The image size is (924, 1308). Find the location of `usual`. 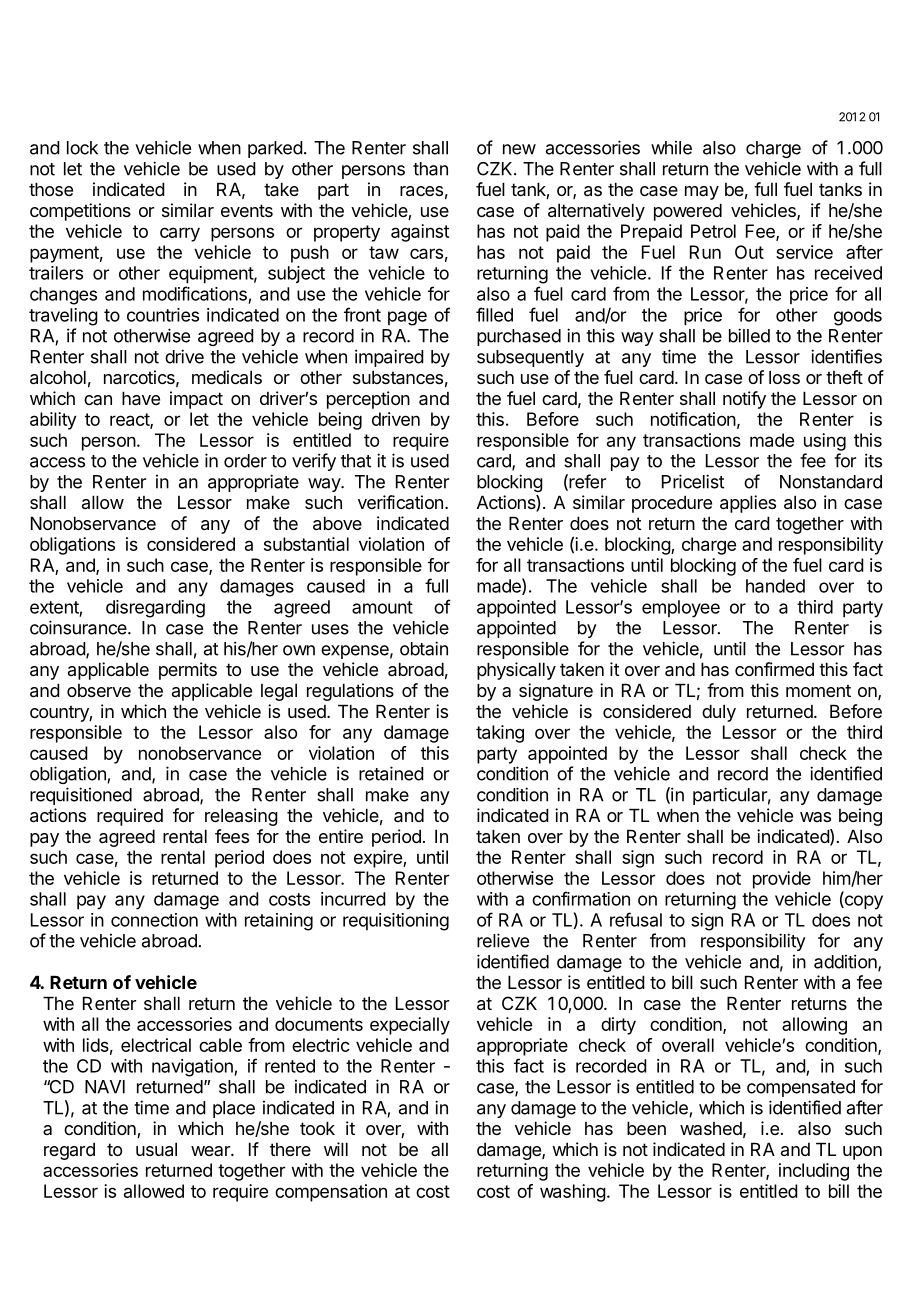

usual is located at coordinates (156, 1149).
